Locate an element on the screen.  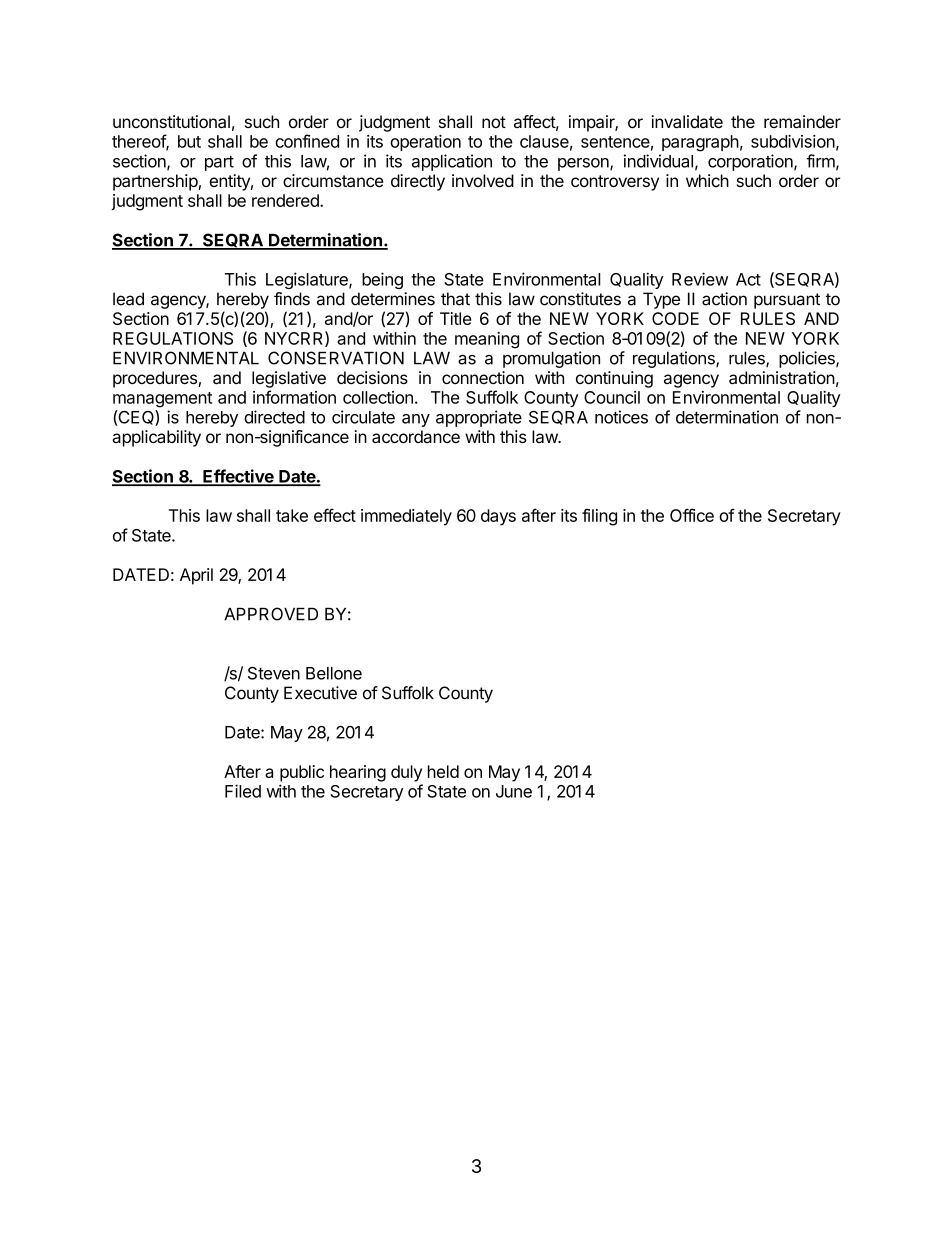
paragraph is located at coordinates (700, 143).
